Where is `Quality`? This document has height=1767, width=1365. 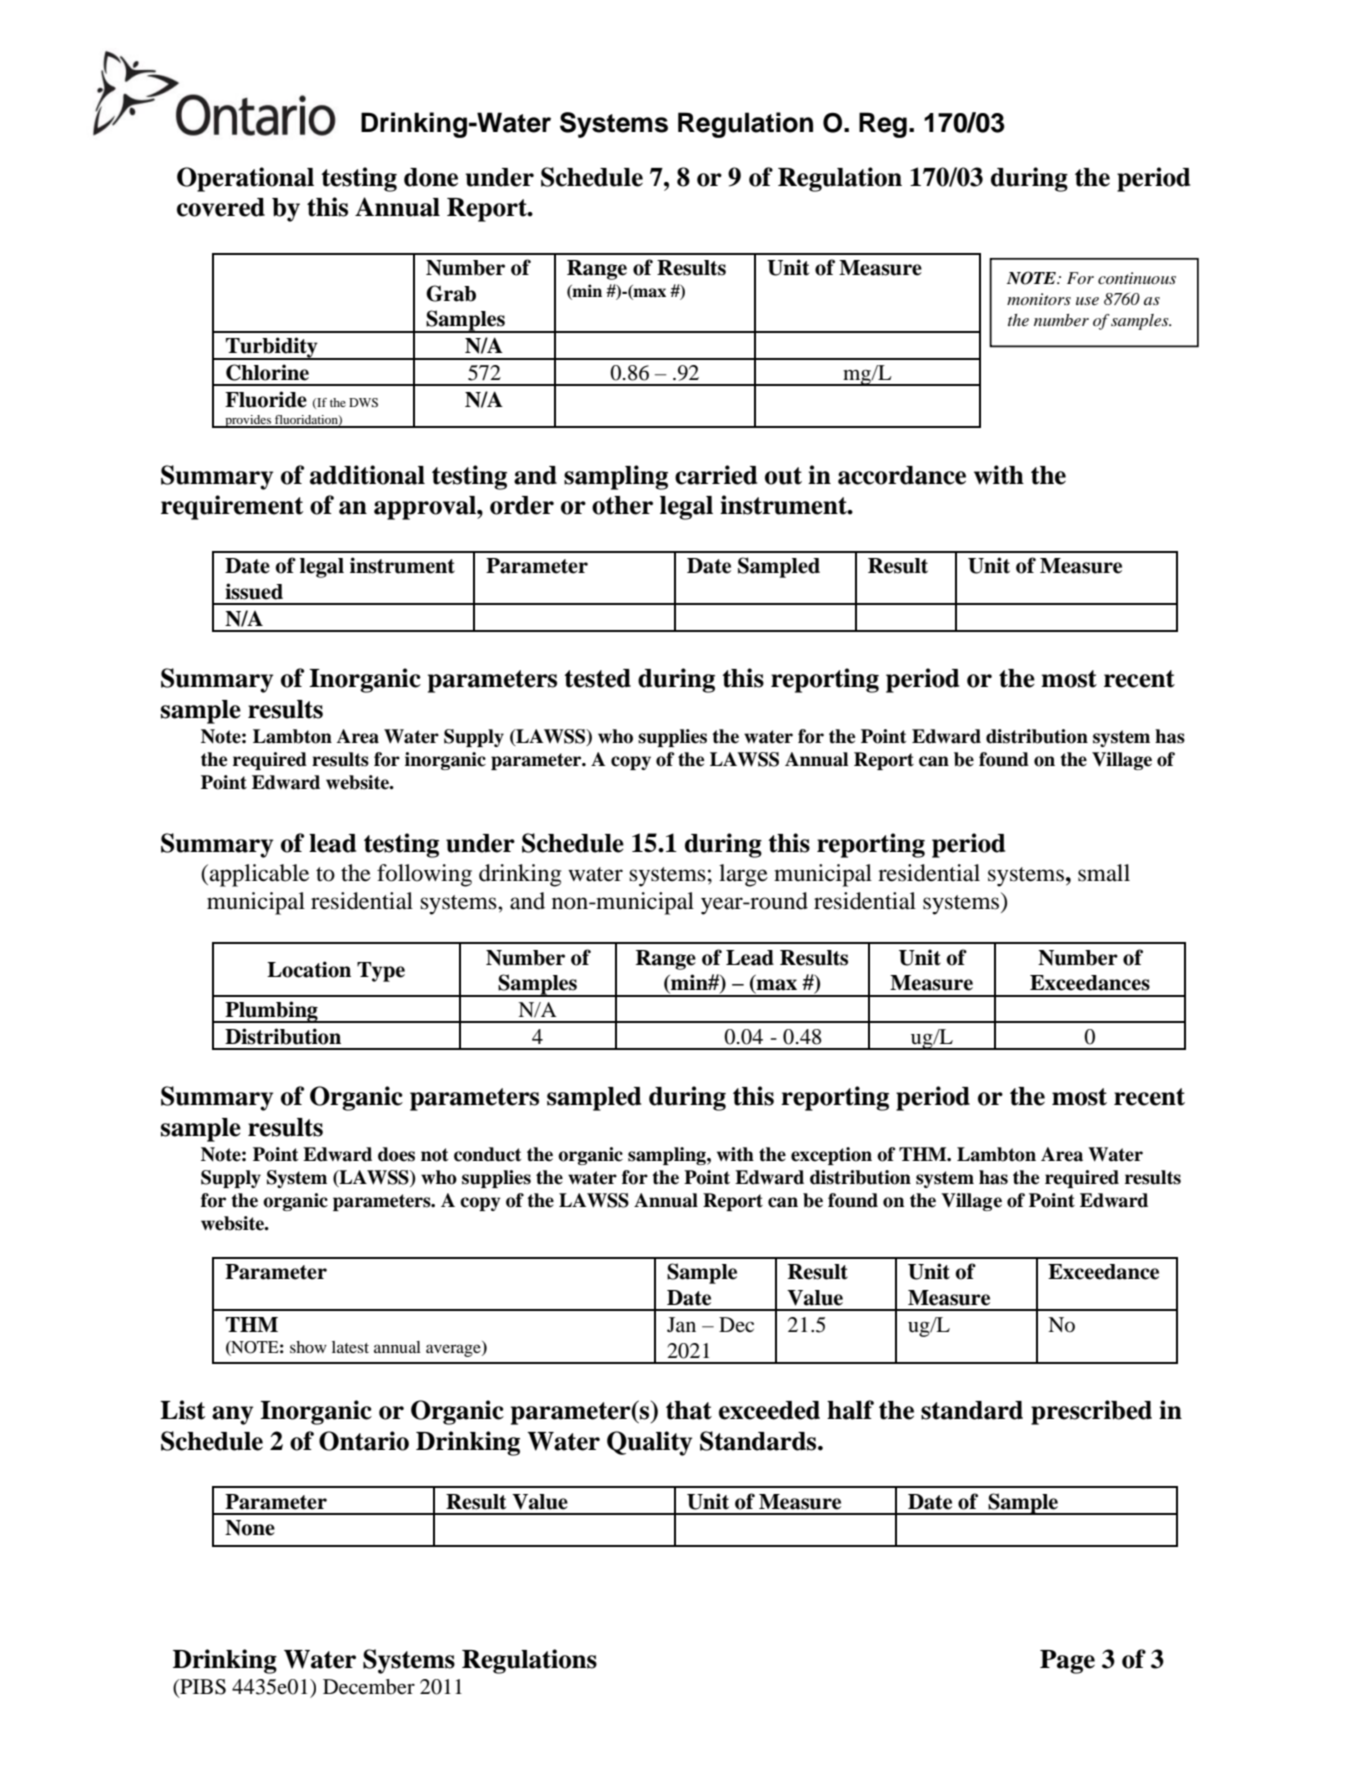
Quality is located at coordinates (649, 1443).
